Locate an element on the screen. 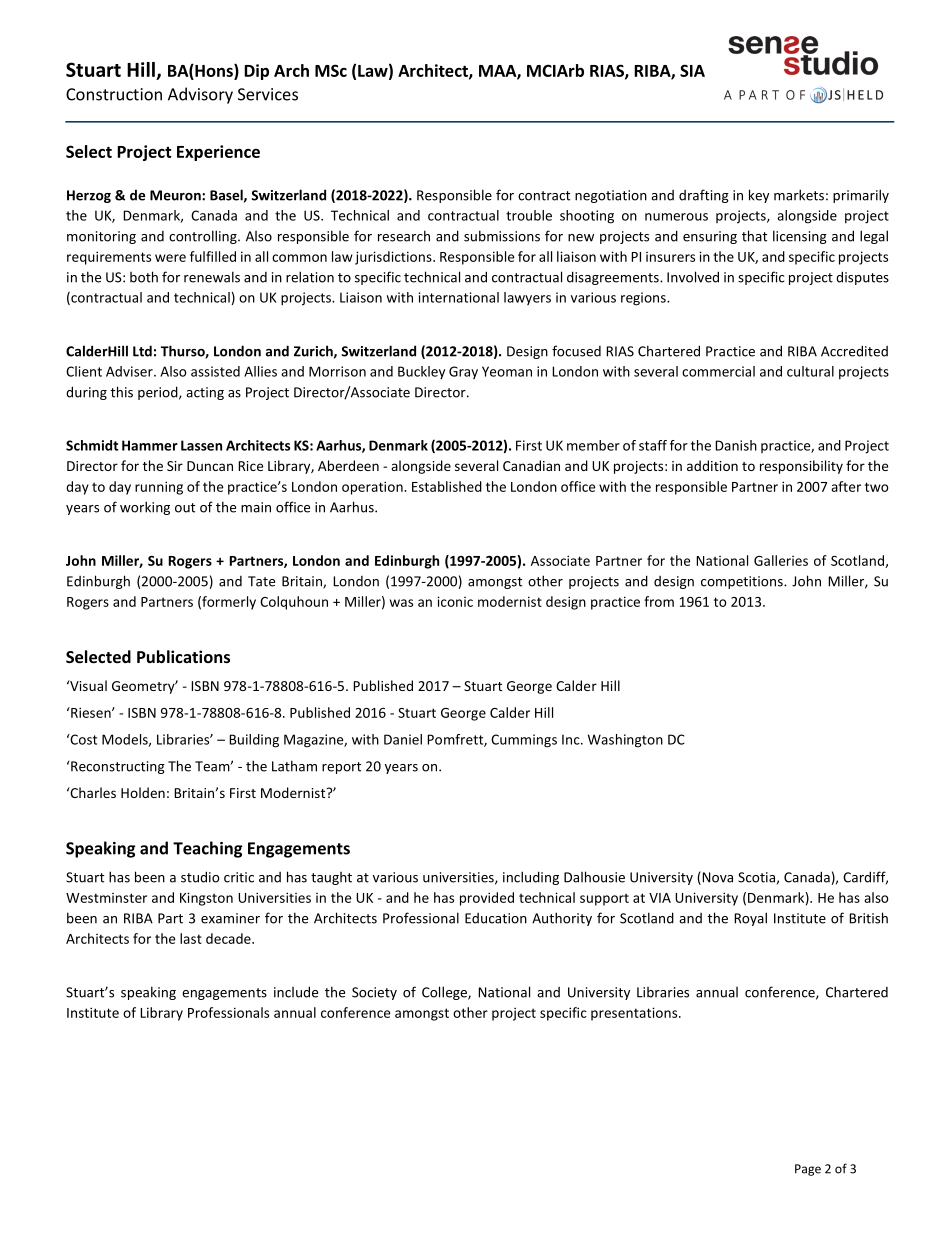  Publications is located at coordinates (183, 656).
